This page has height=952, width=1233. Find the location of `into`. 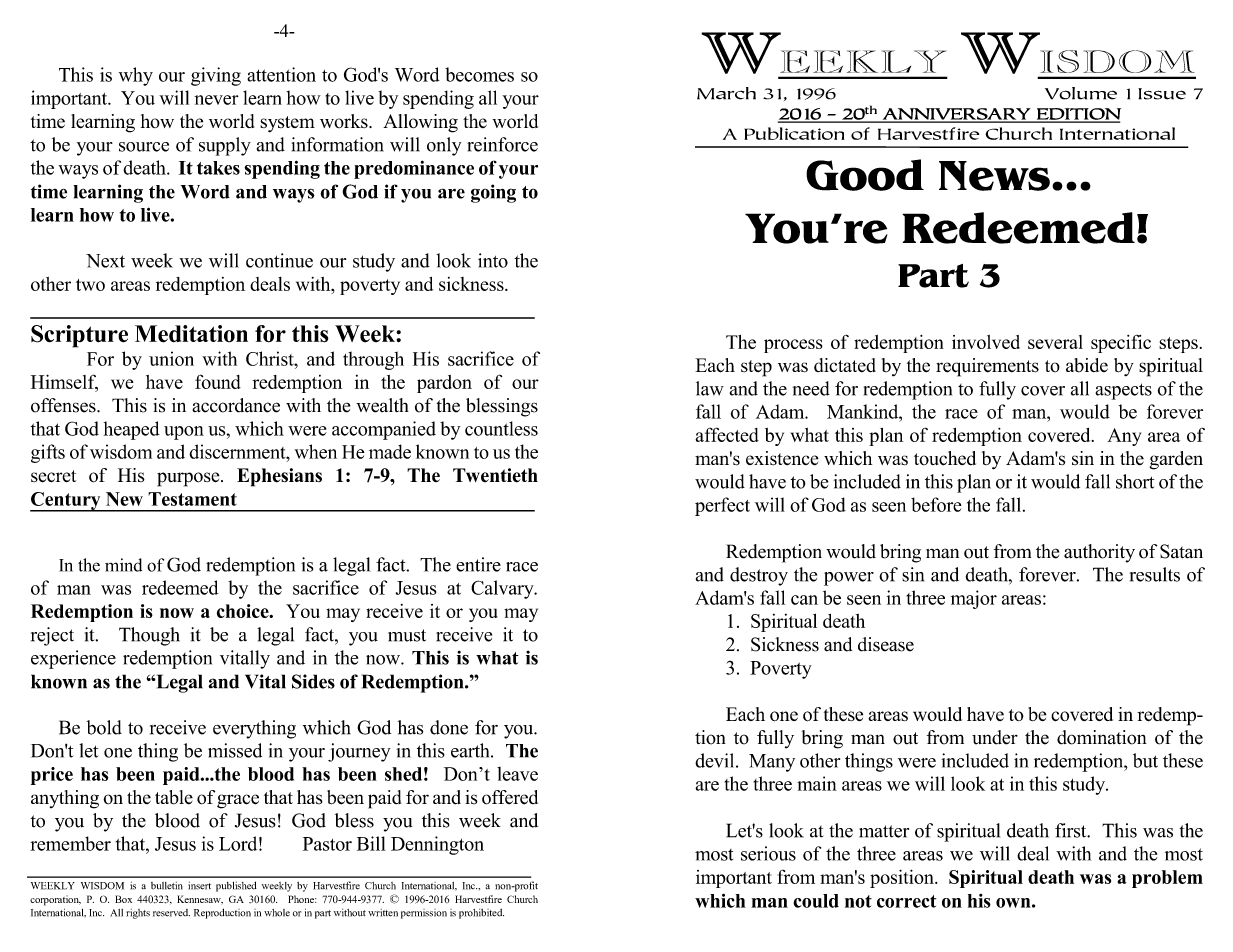

into is located at coordinates (493, 260).
